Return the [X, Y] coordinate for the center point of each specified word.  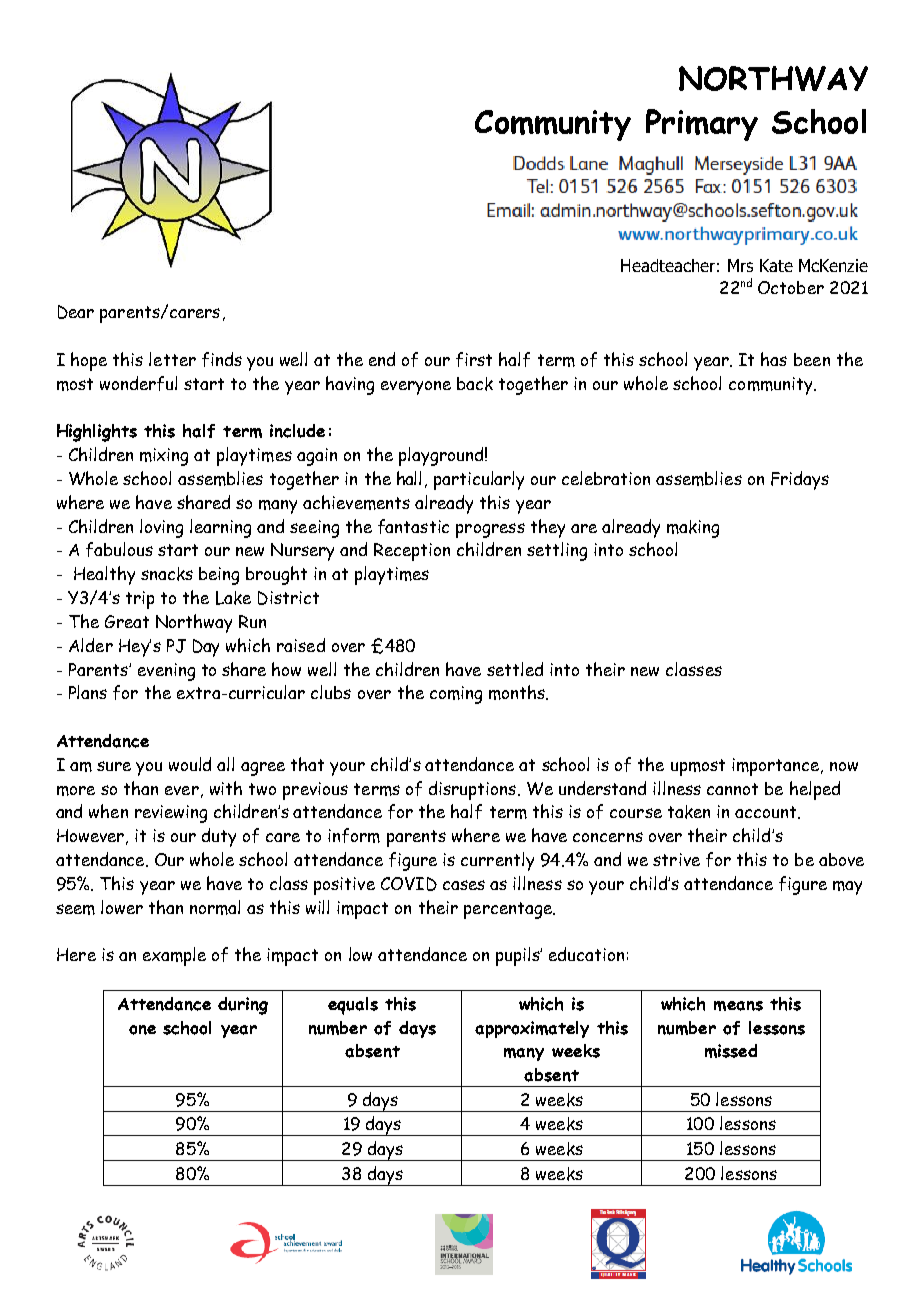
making [693, 529]
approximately [532, 1029]
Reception [412, 552]
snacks [167, 574]
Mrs [740, 265]
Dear [76, 312]
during [243, 1006]
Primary [702, 125]
